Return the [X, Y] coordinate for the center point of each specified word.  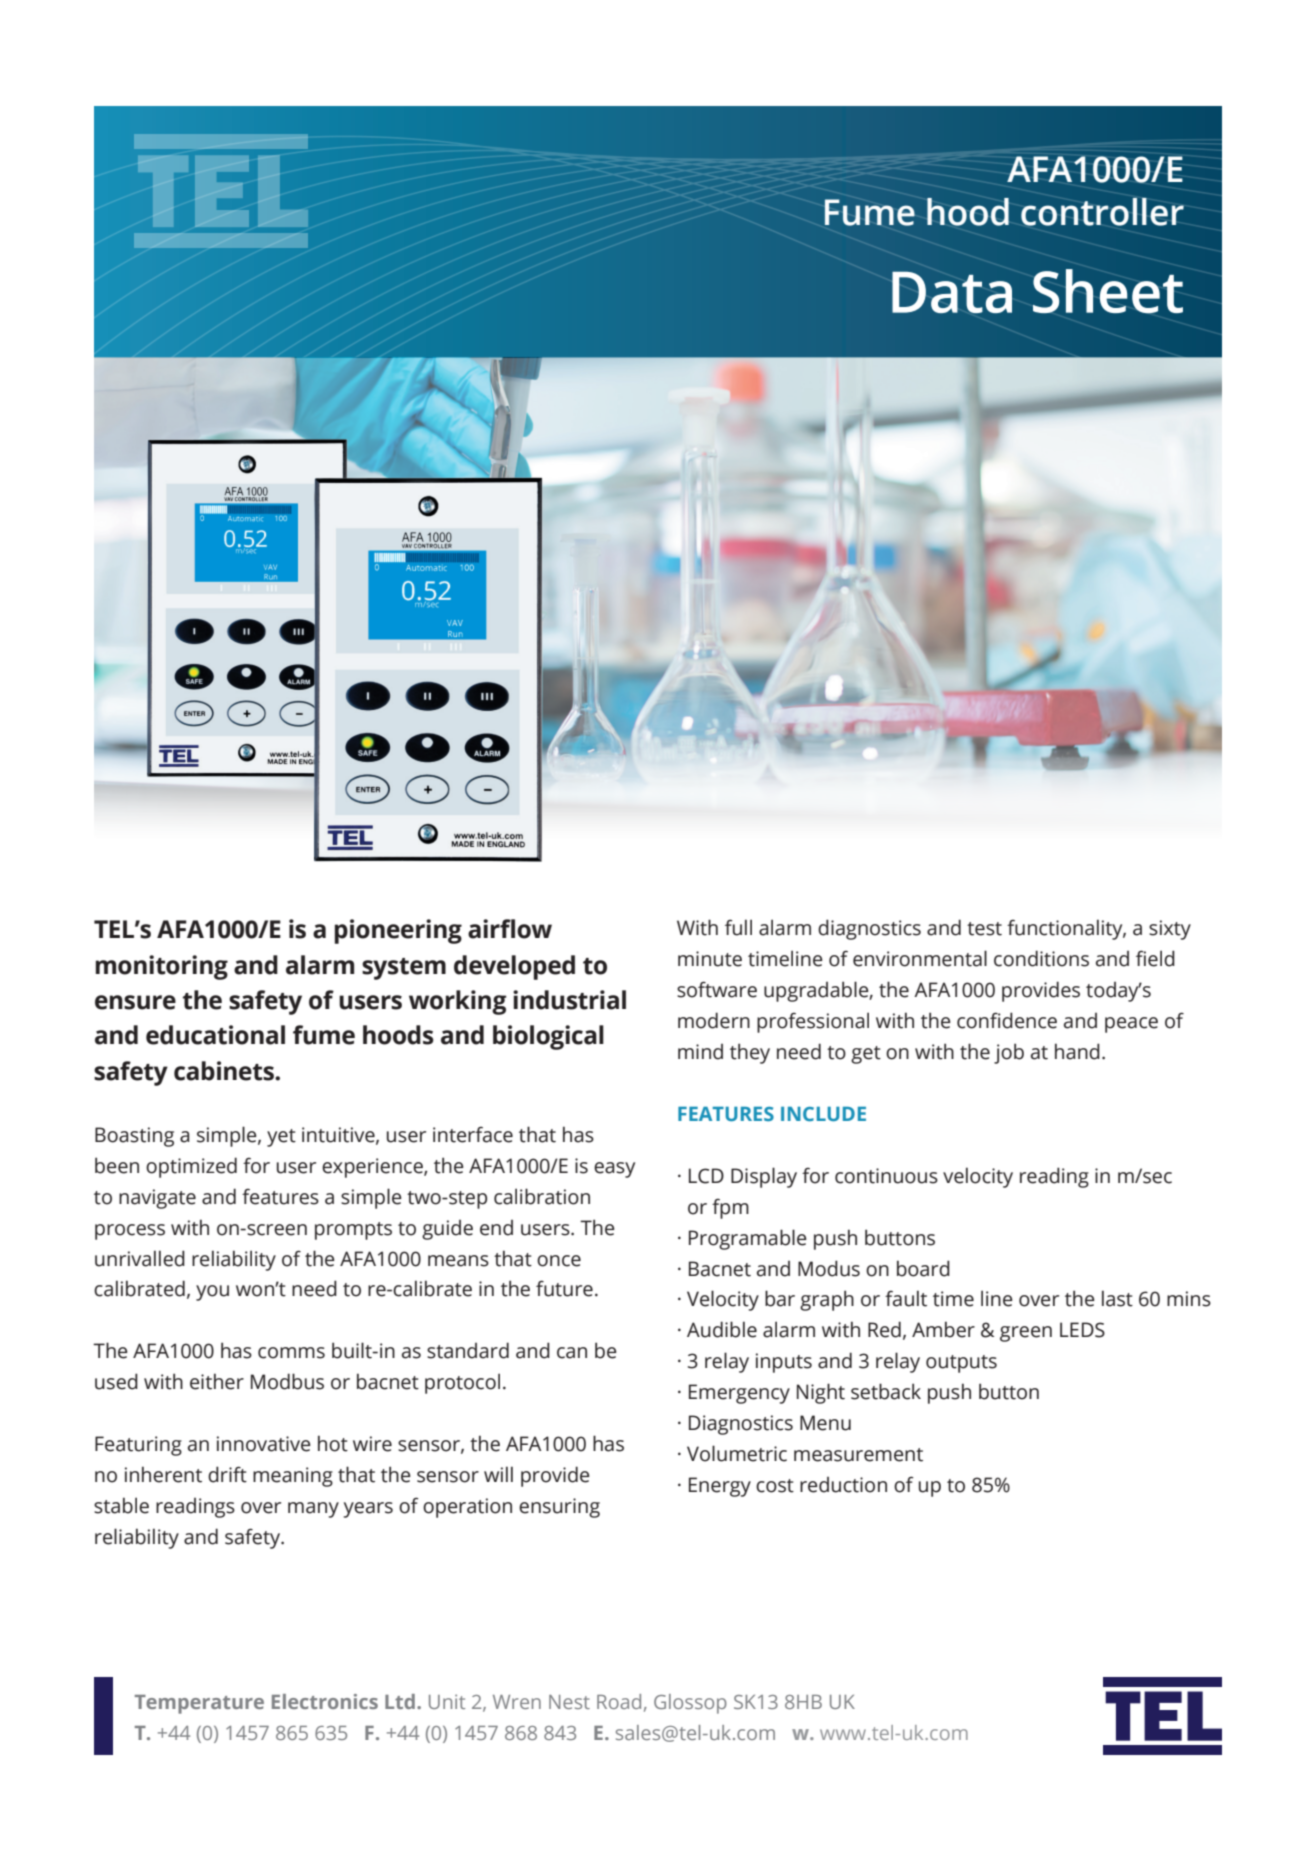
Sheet [1108, 291]
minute [710, 959]
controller [1102, 212]
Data [952, 292]
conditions [1041, 958]
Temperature [199, 1704]
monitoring [162, 967]
